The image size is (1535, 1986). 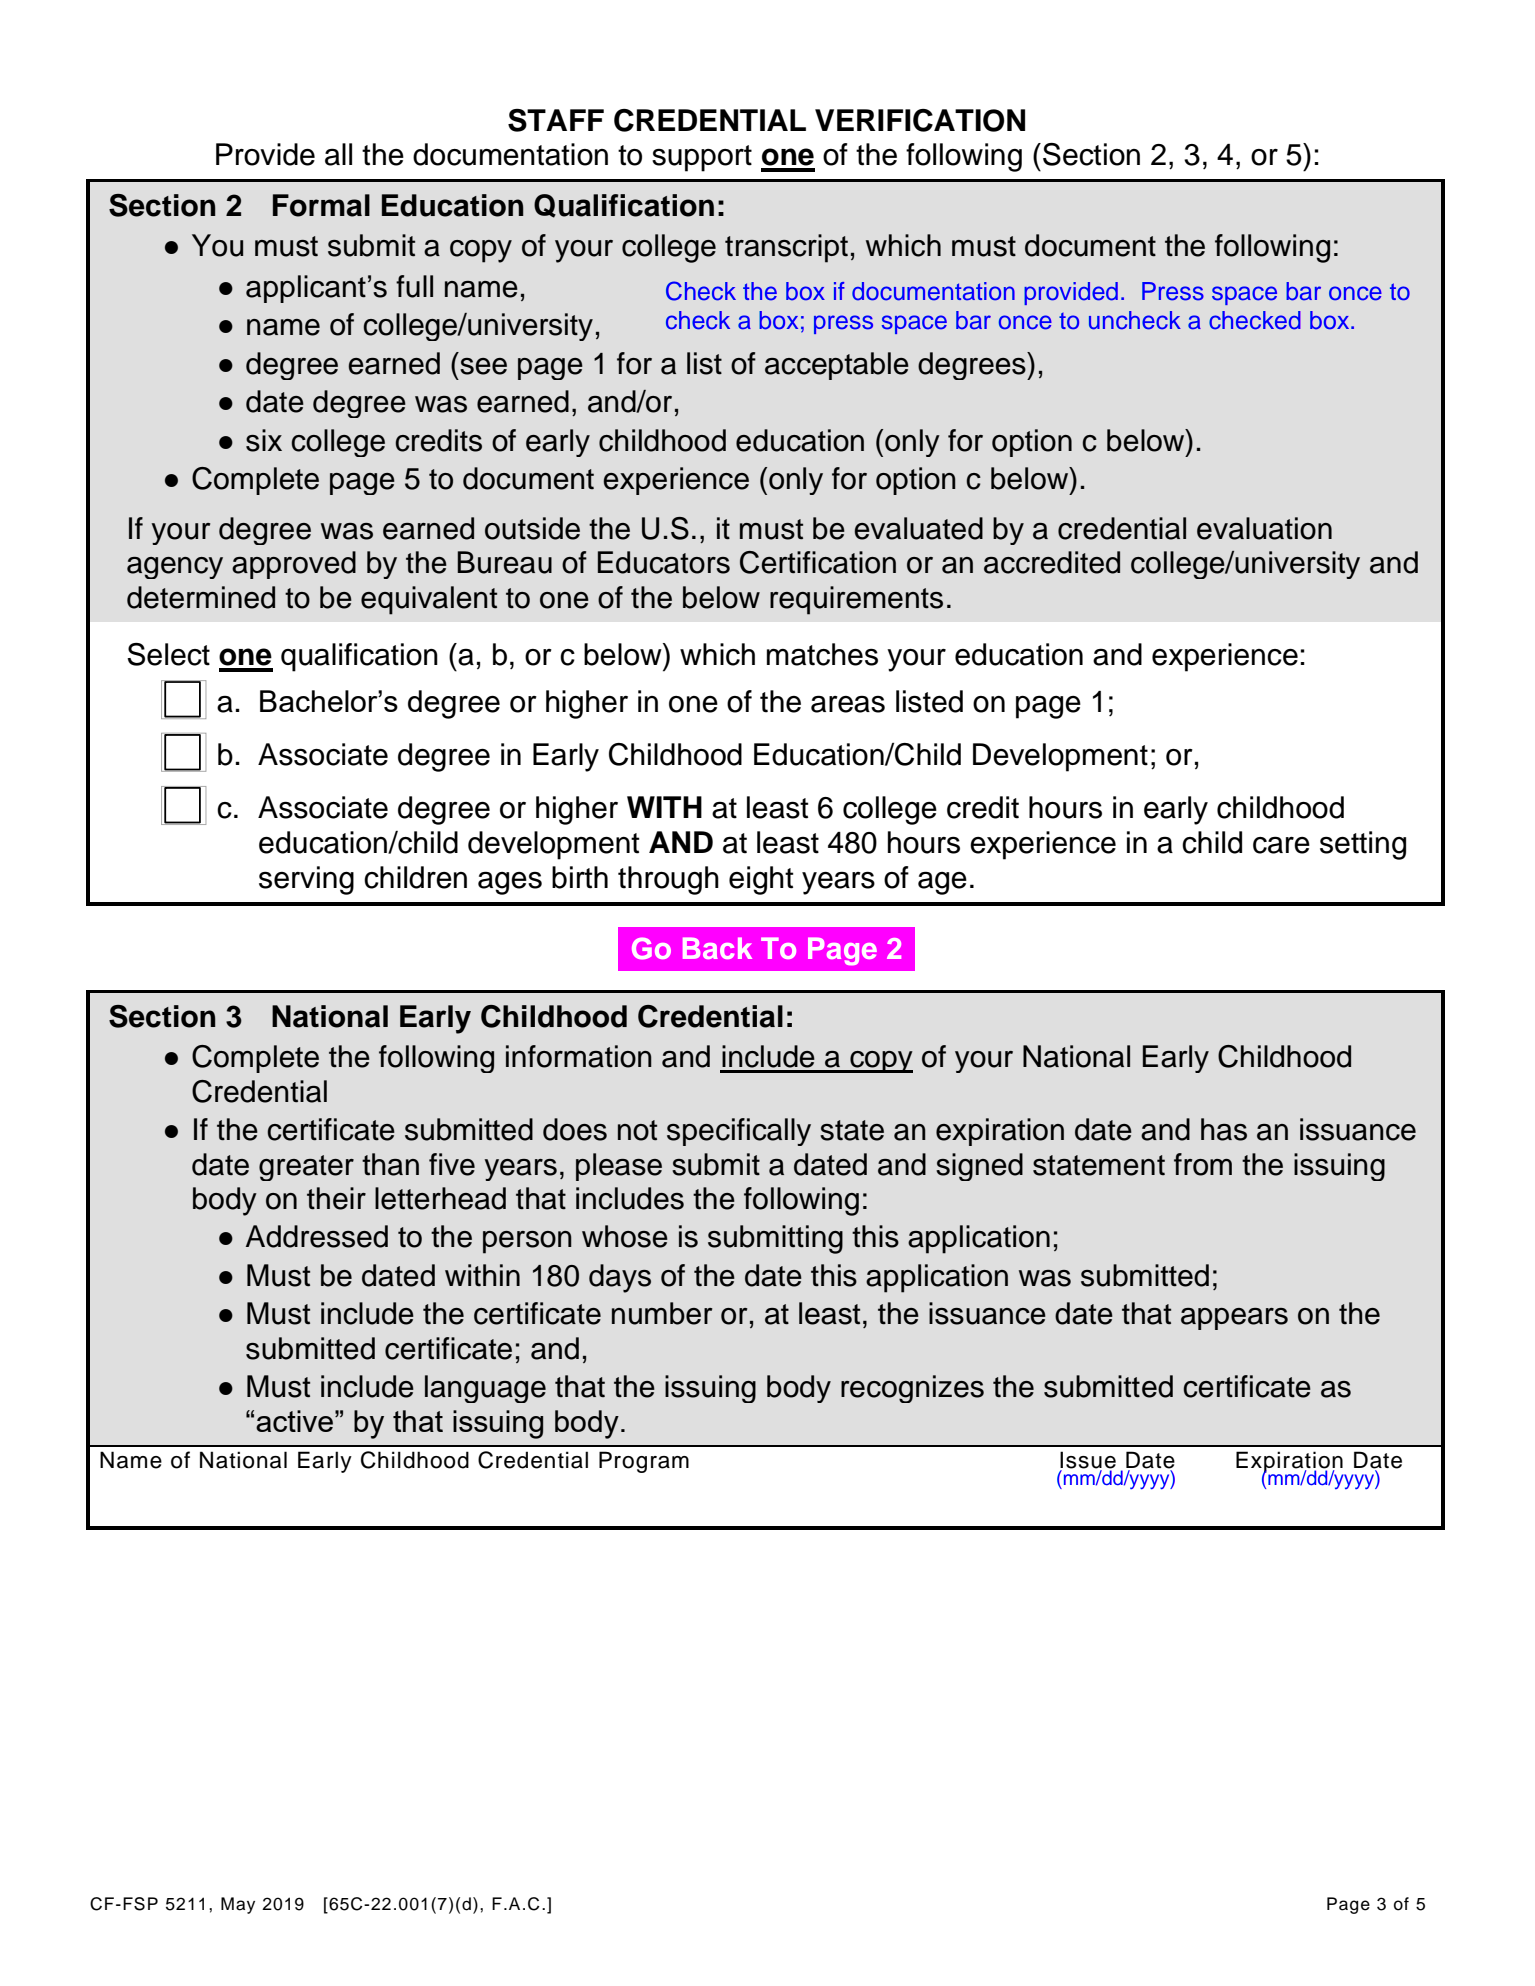 I want to click on support, so click(x=702, y=158).
